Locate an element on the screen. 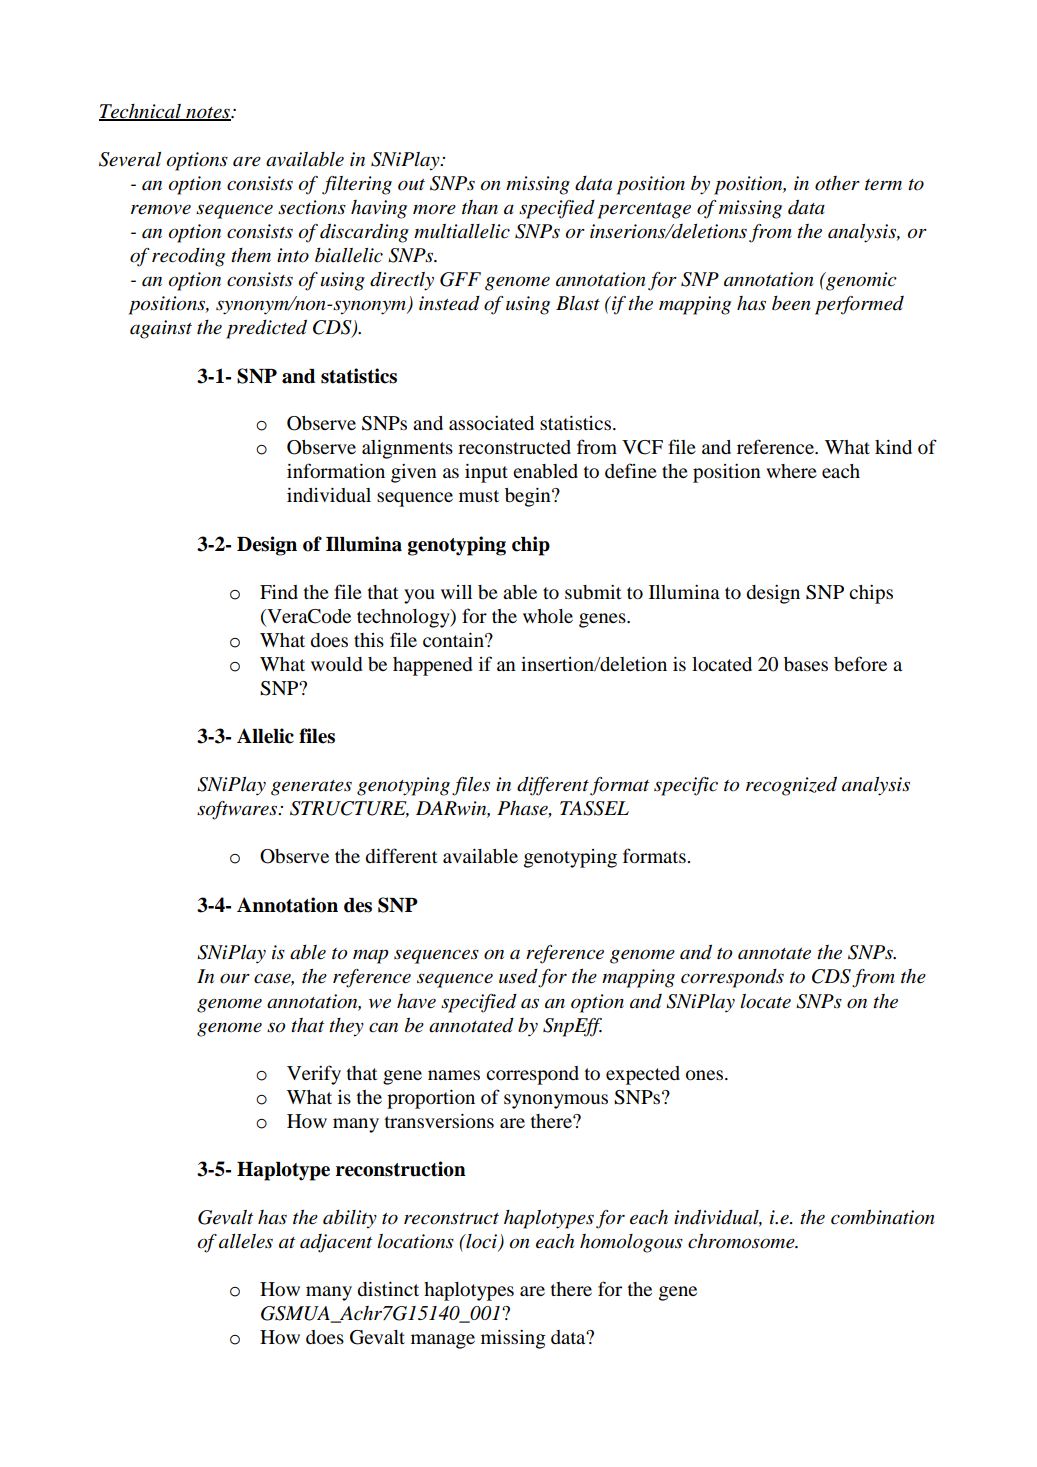 The height and width of the screenshot is (1467, 1037). our is located at coordinates (235, 978).
